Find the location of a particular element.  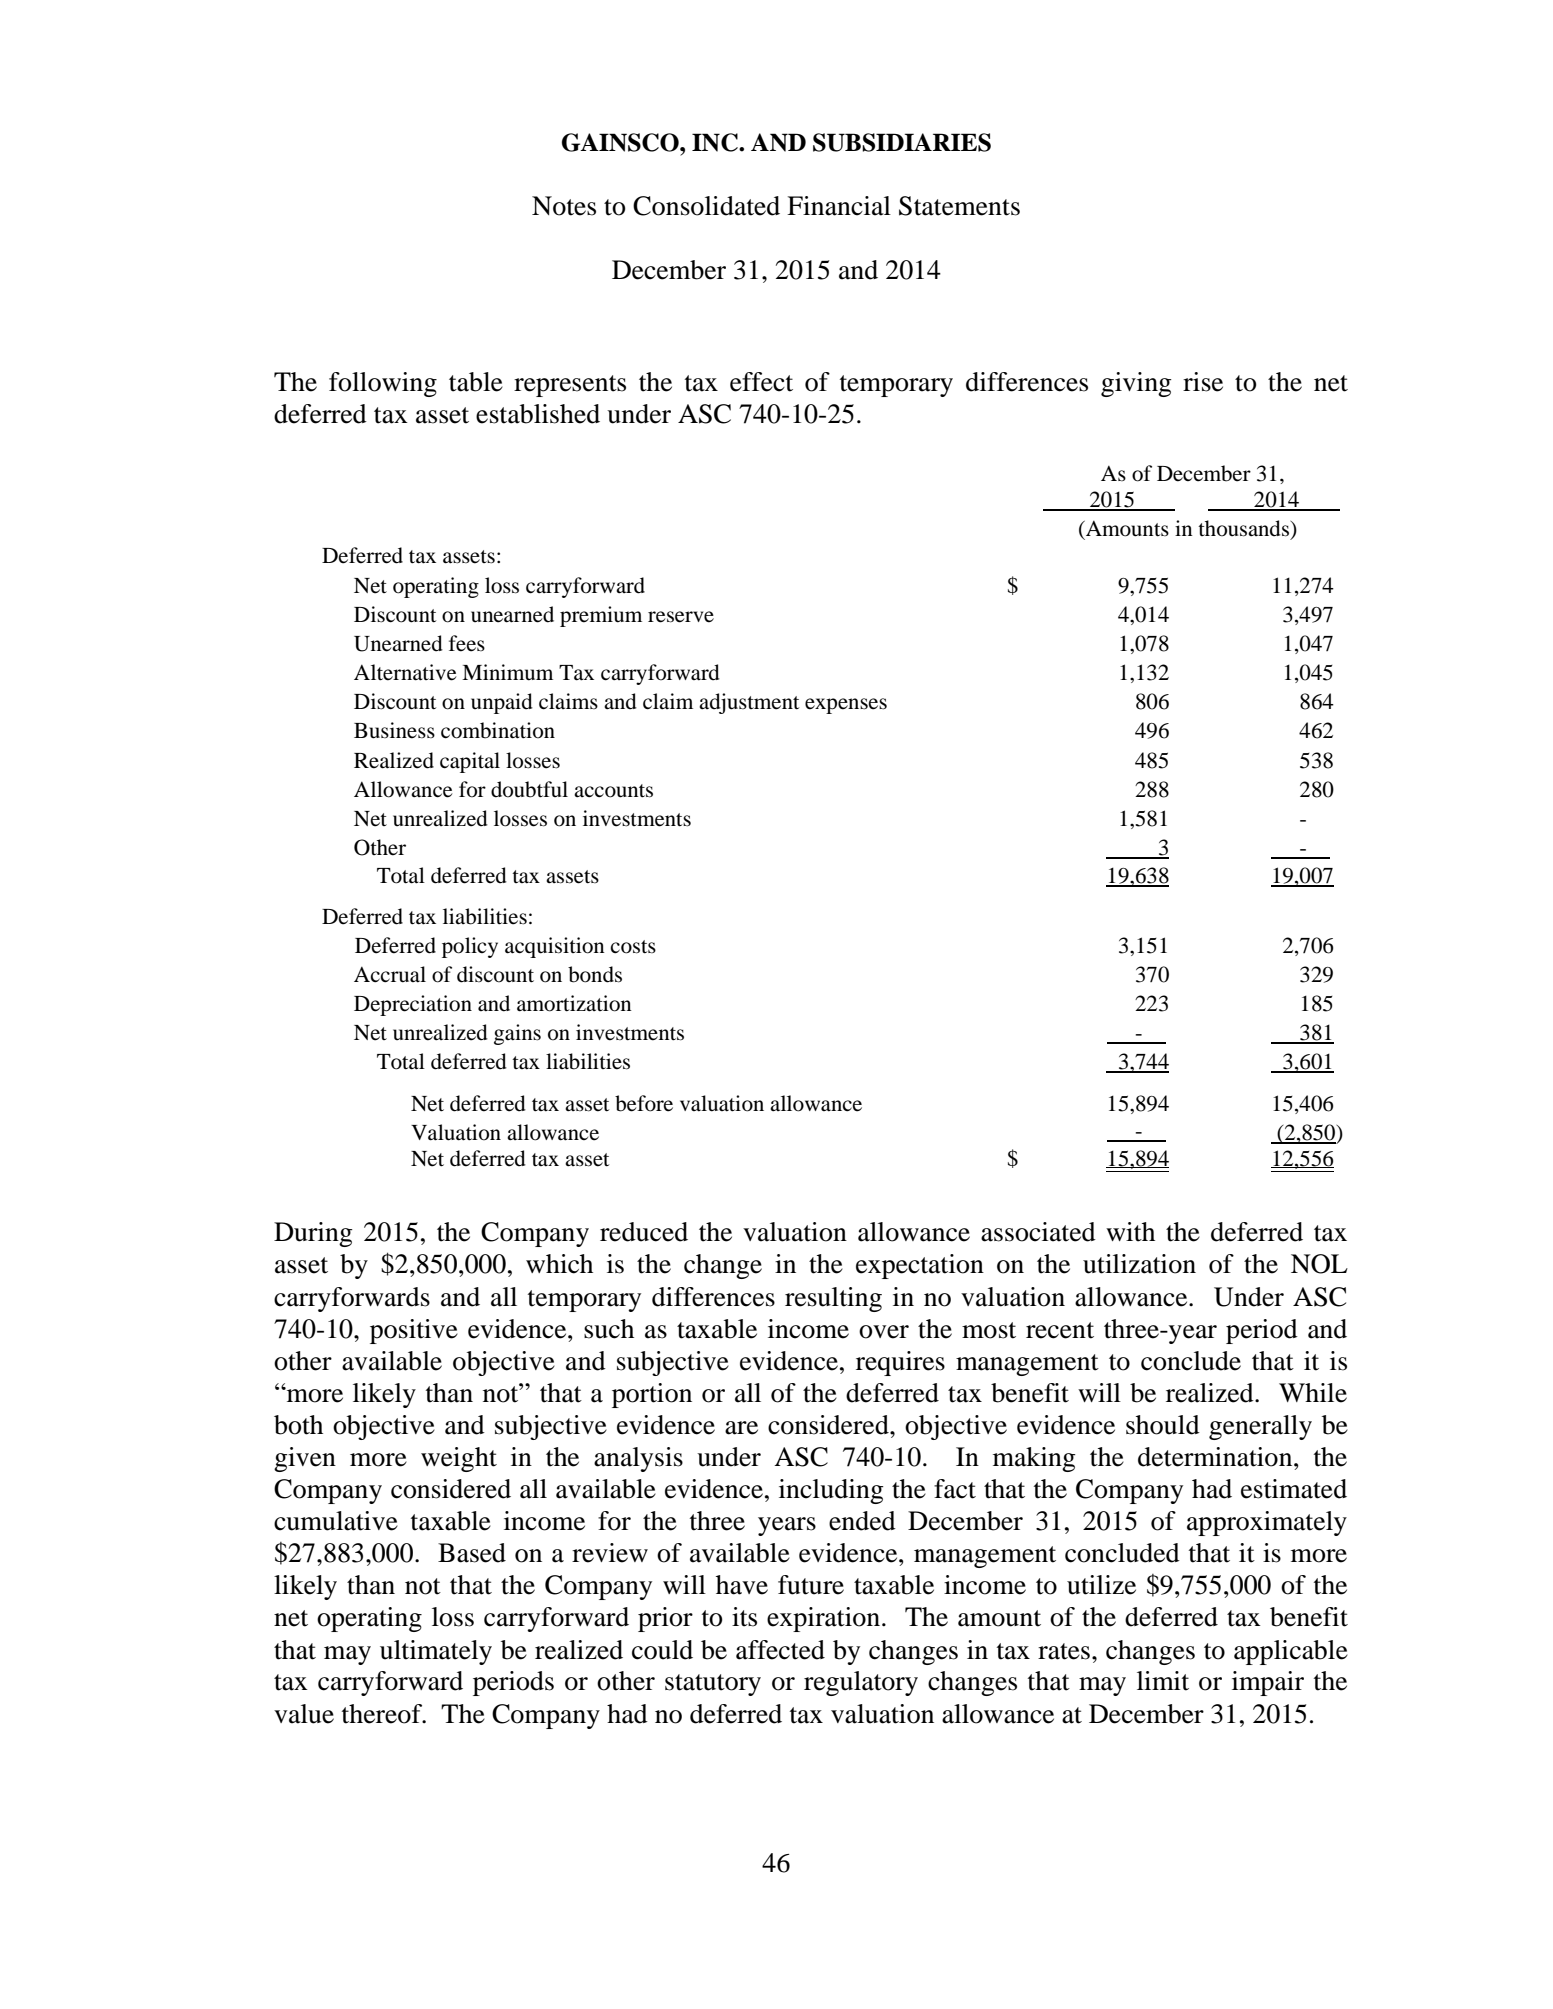

positive is located at coordinates (414, 1331).
